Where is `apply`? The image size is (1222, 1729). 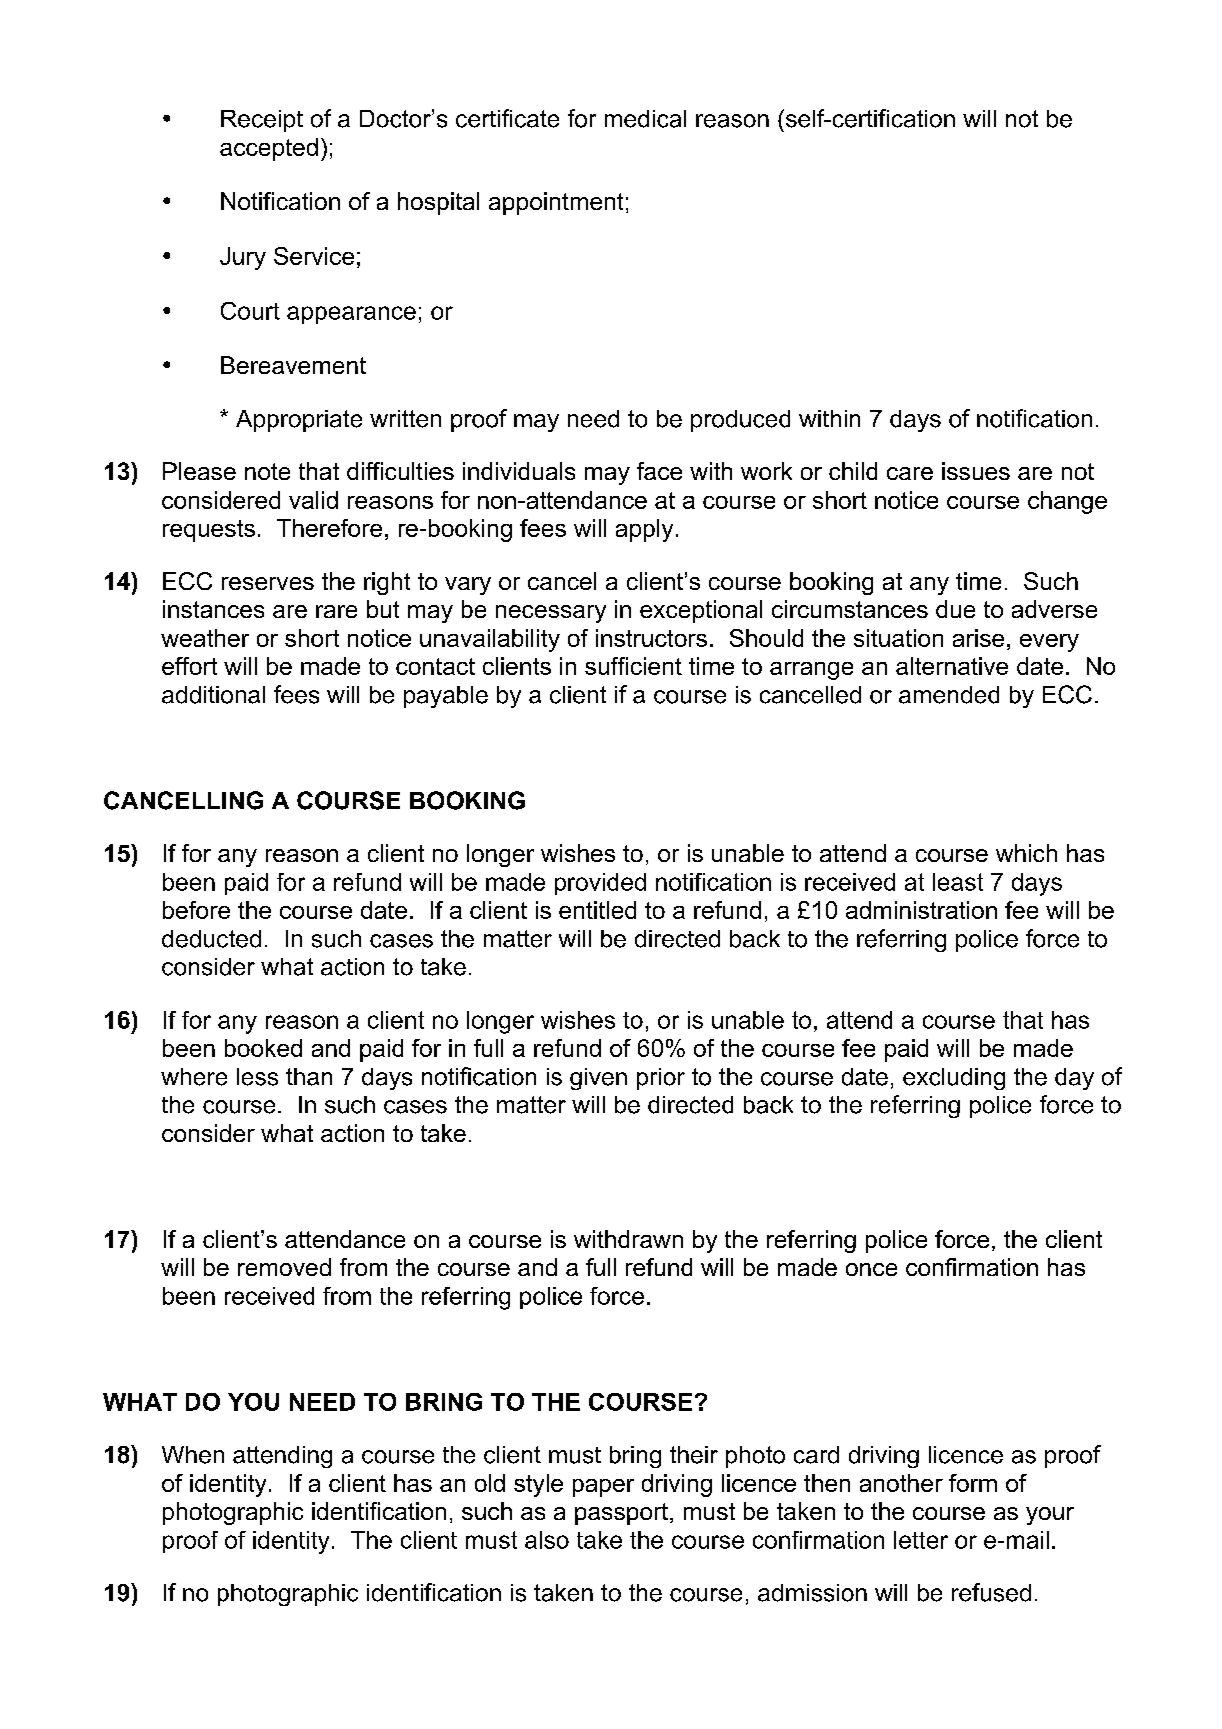
apply is located at coordinates (644, 530).
